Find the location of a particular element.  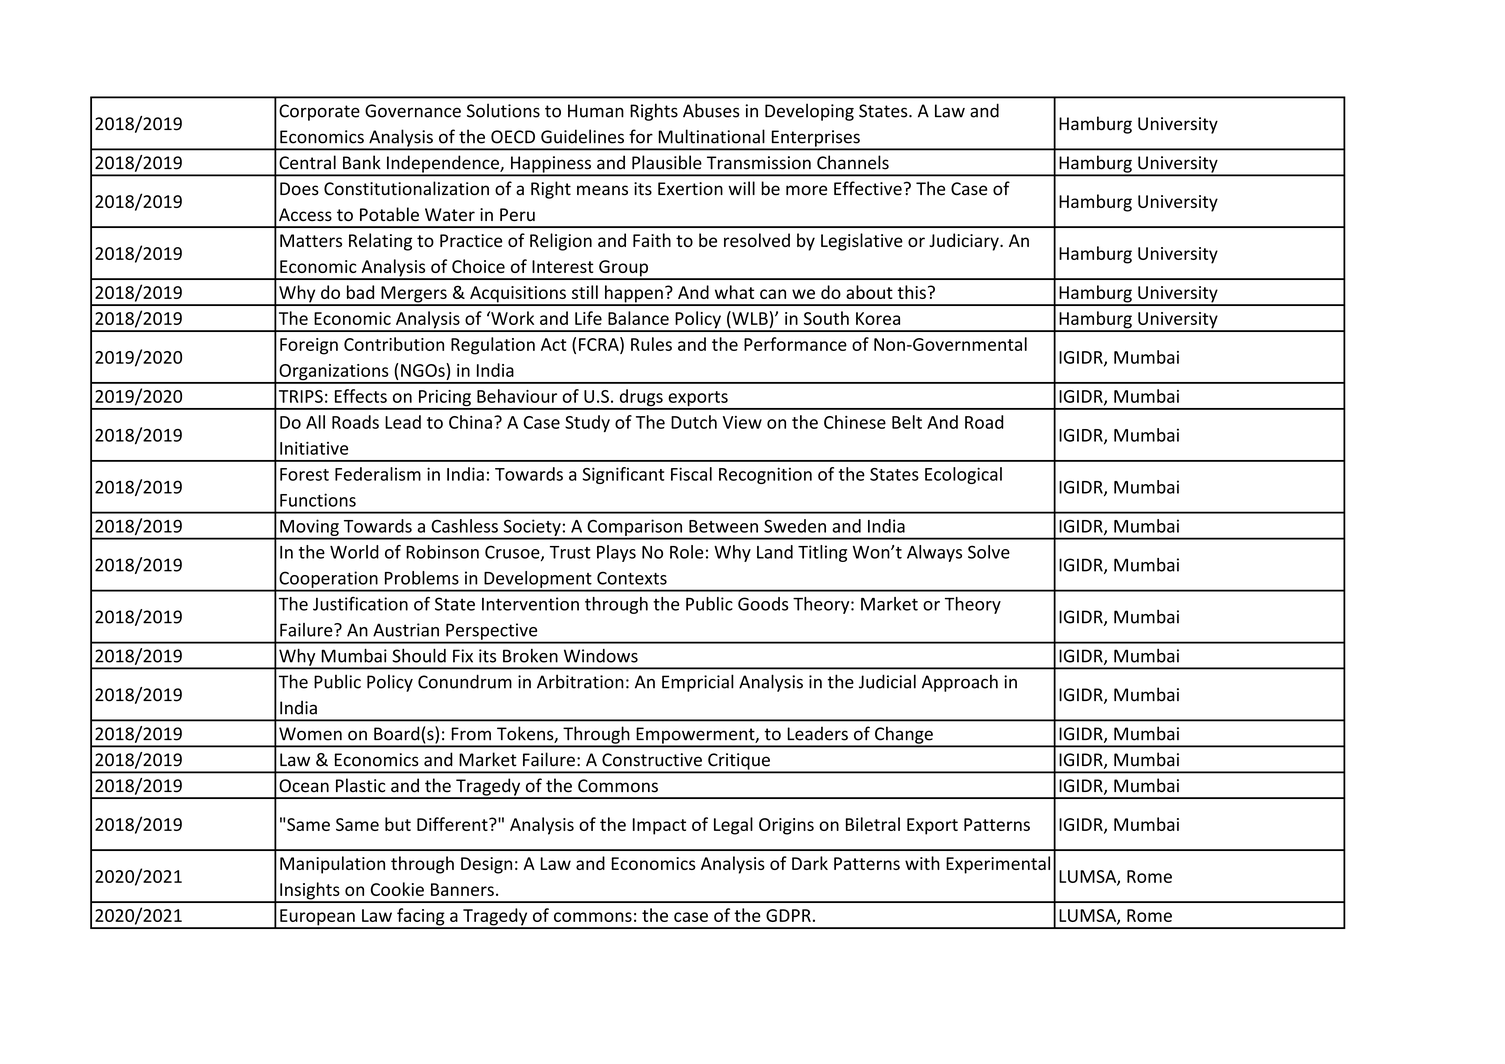

drugs is located at coordinates (641, 399).
